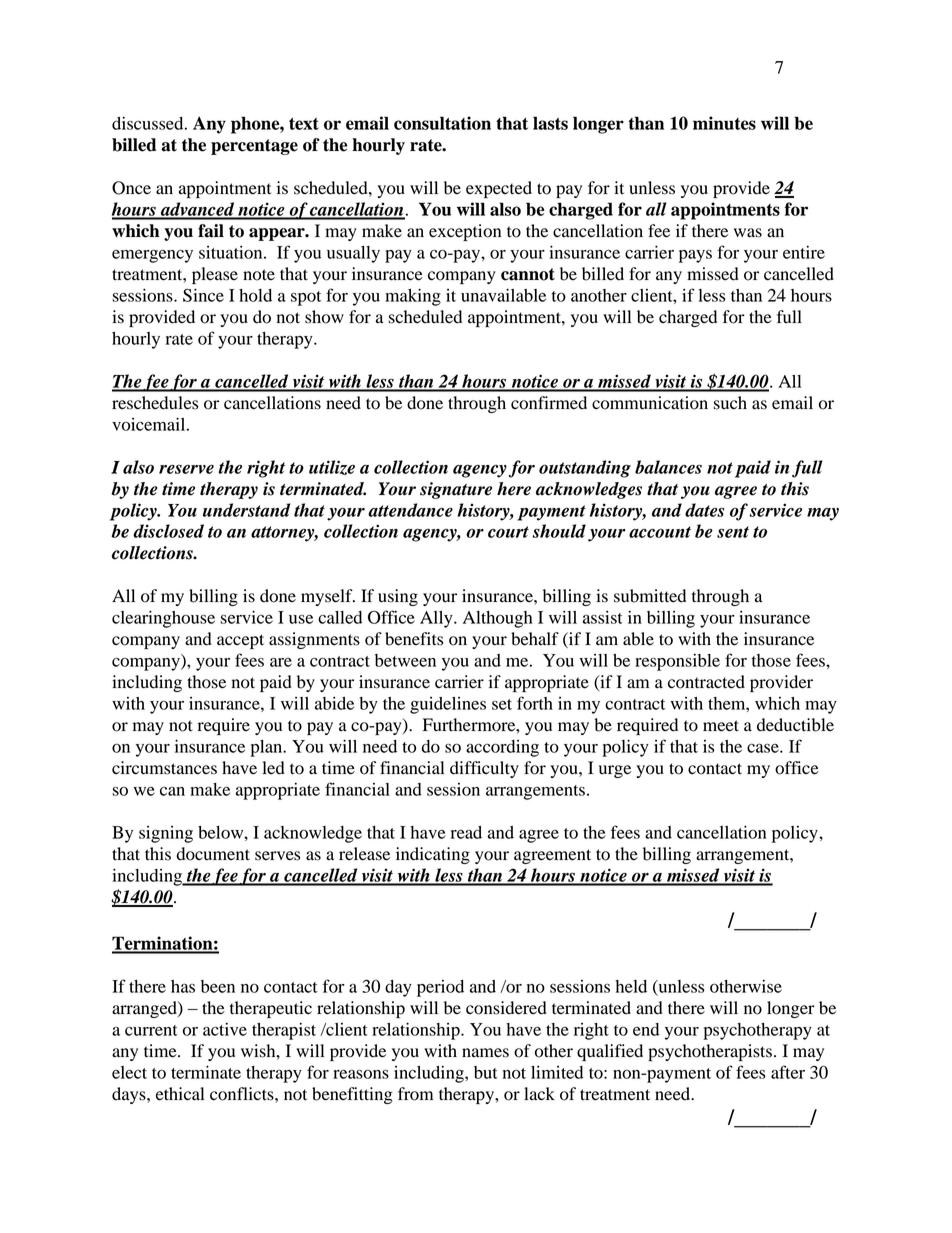 The height and width of the screenshot is (1233, 952). Describe the element at coordinates (254, 147) in the screenshot. I see `percentage` at that location.
